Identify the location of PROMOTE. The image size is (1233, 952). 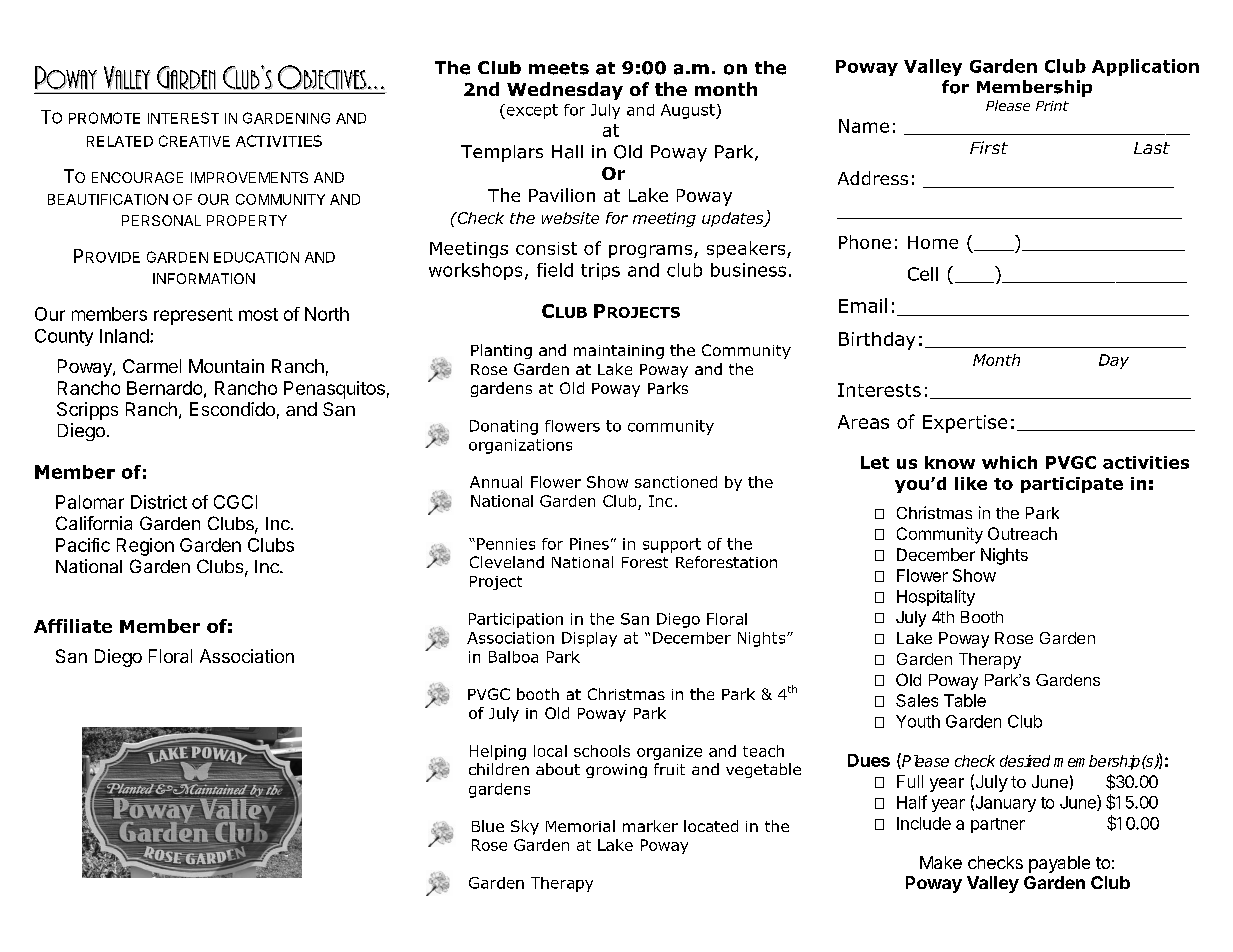
(104, 118).
